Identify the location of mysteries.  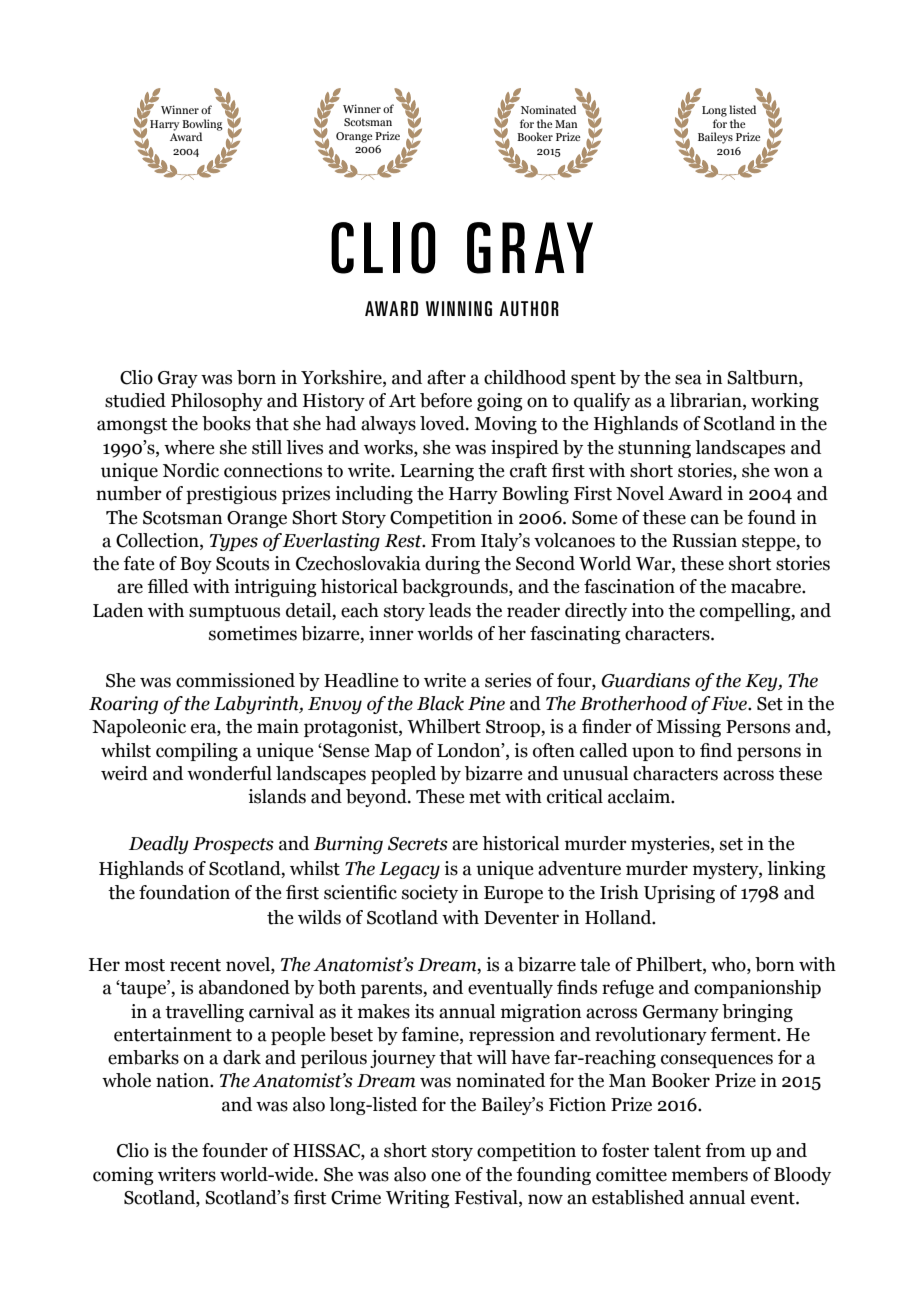
(671, 845).
